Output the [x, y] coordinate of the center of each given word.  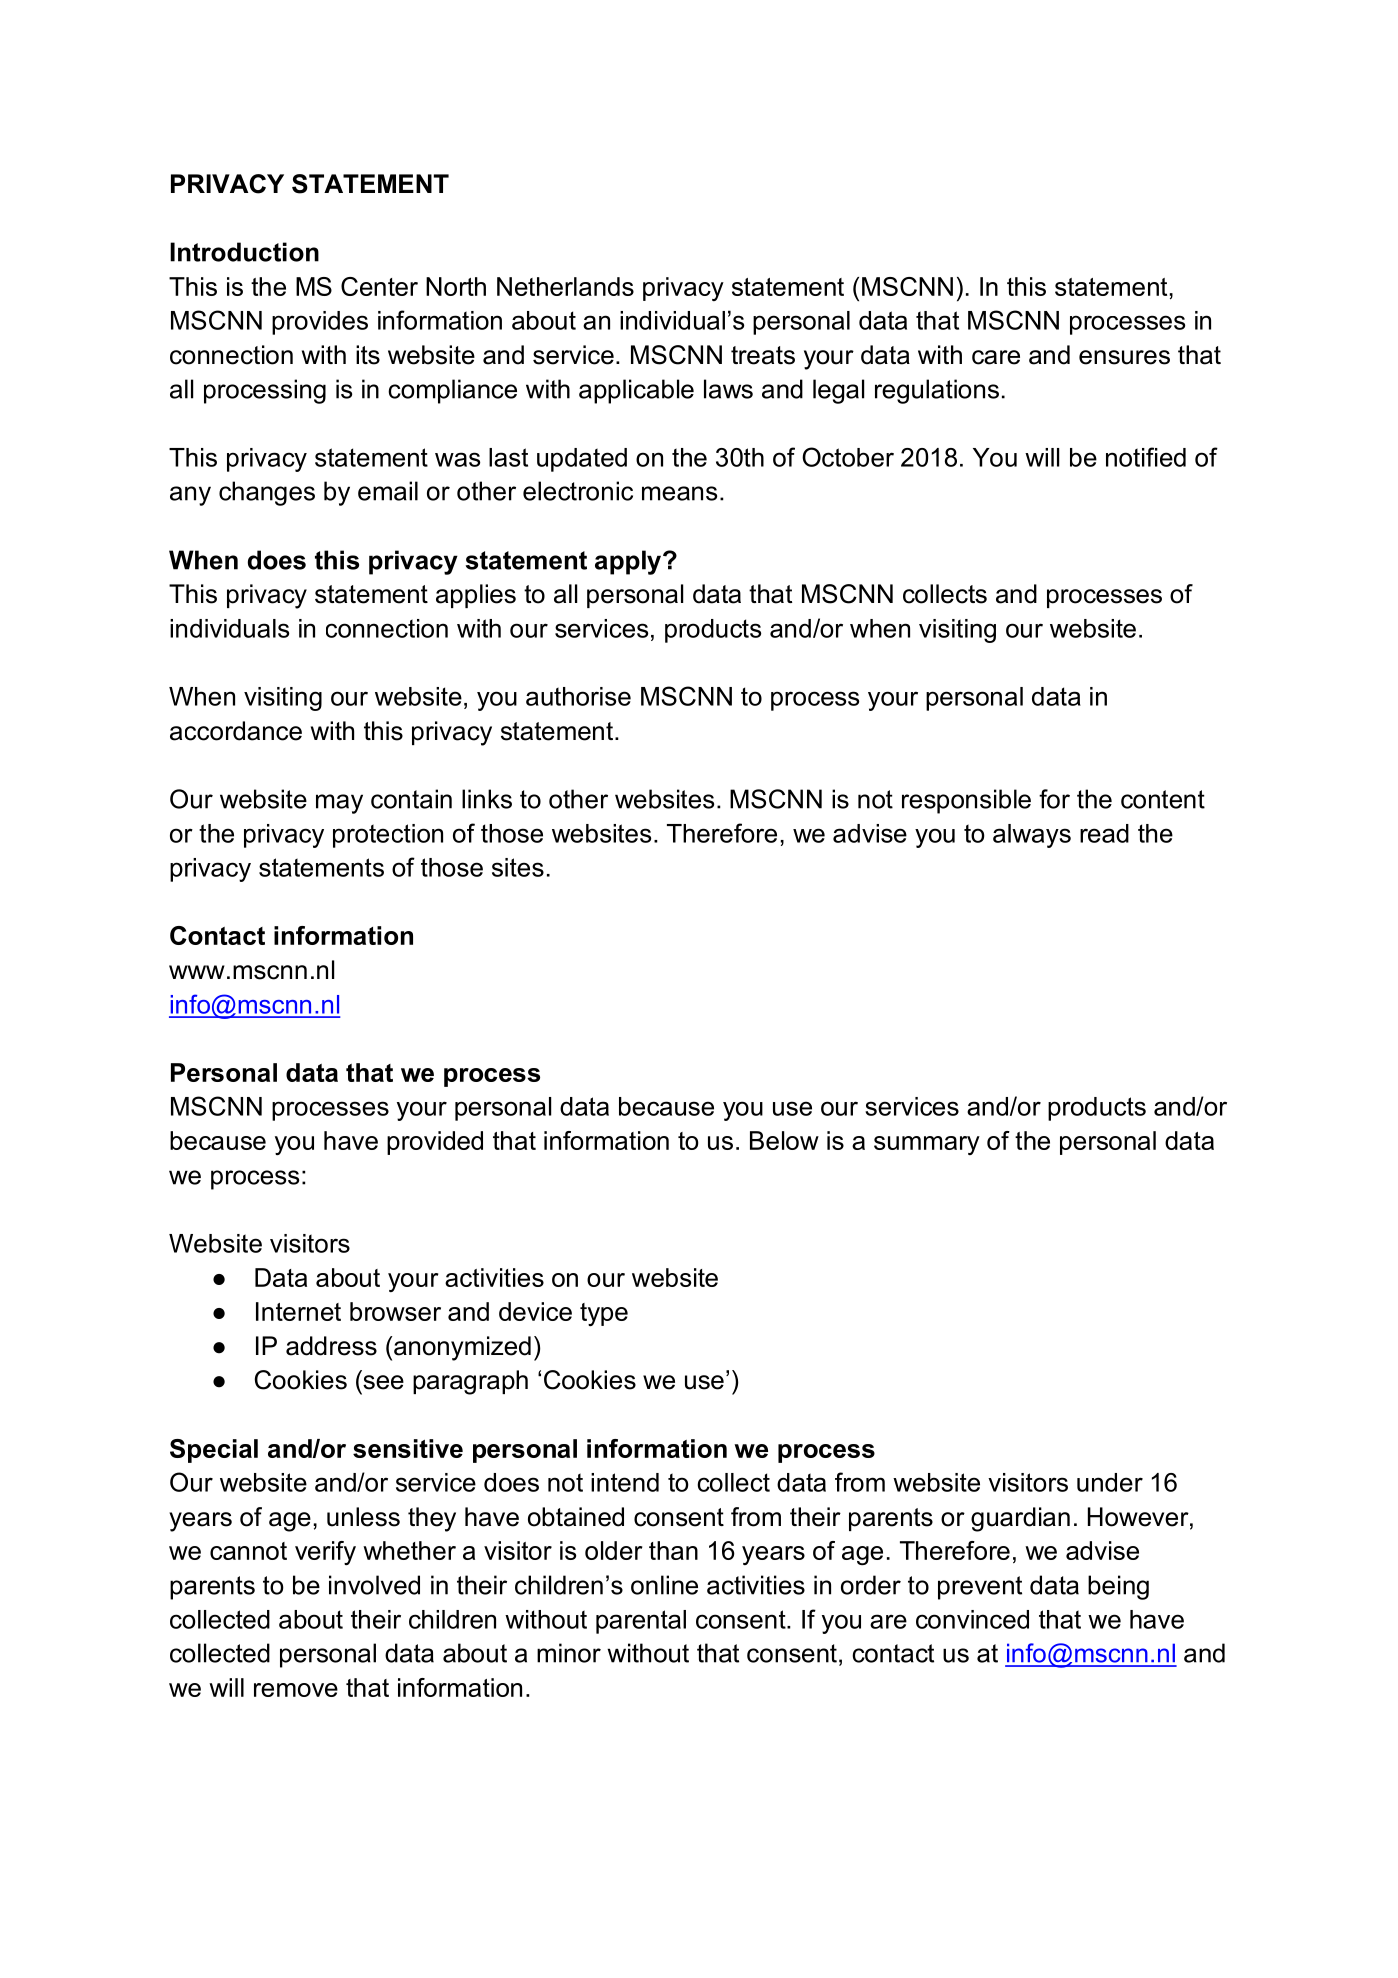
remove [296, 1690]
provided [435, 1143]
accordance [236, 731]
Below [784, 1140]
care [996, 357]
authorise [578, 696]
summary [927, 1145]
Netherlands [565, 286]
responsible [966, 801]
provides [320, 323]
